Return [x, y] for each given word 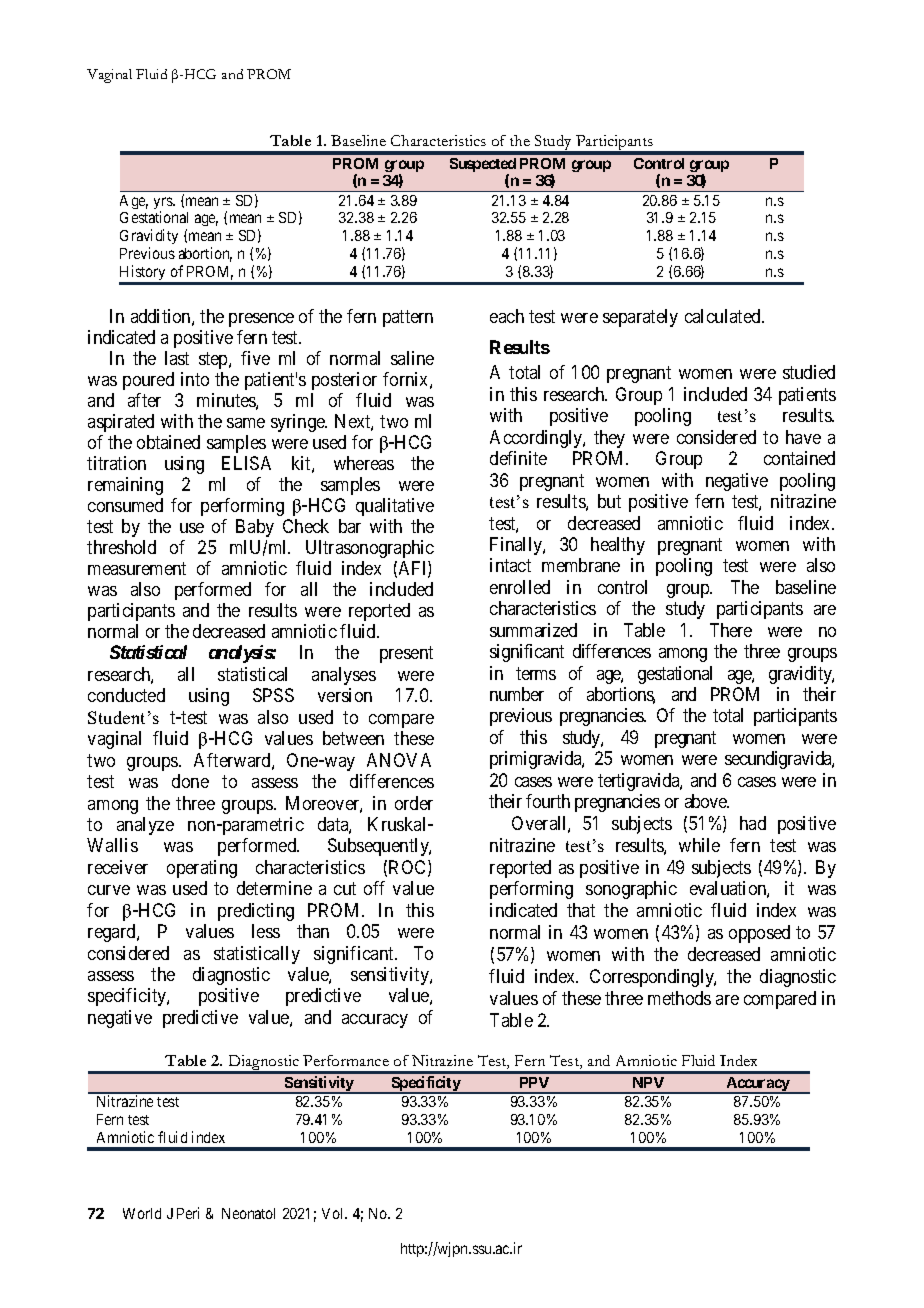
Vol [334, 1213]
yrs [164, 204]
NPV [648, 1082]
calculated [724, 316]
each [507, 316]
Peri [188, 1213]
